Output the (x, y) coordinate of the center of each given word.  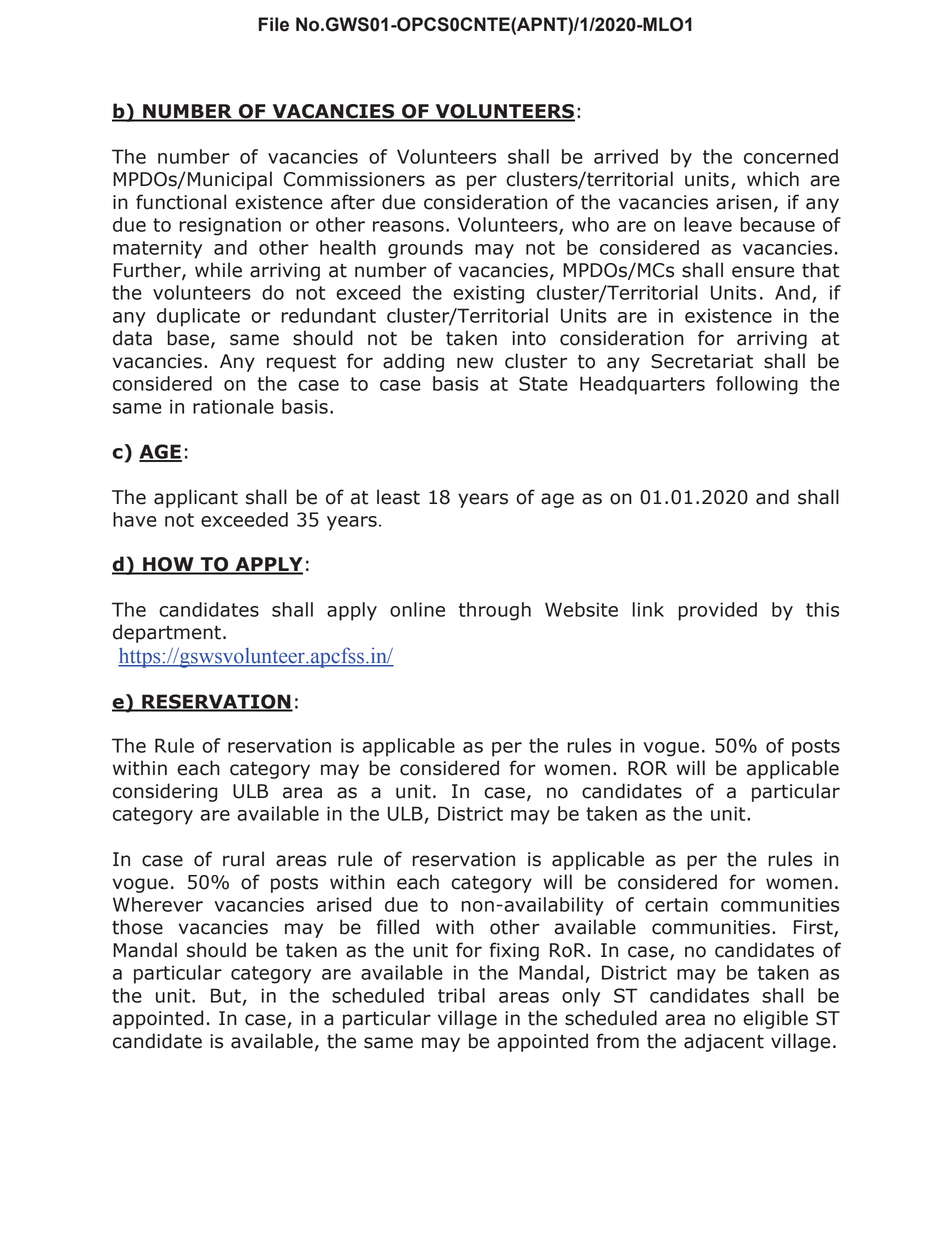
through (495, 611)
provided (718, 611)
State (543, 383)
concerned (791, 156)
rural (243, 859)
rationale (233, 406)
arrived (626, 156)
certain (676, 904)
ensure (763, 272)
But (226, 995)
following (757, 385)
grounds (425, 249)
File (274, 24)
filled (397, 927)
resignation (230, 226)
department (167, 633)
